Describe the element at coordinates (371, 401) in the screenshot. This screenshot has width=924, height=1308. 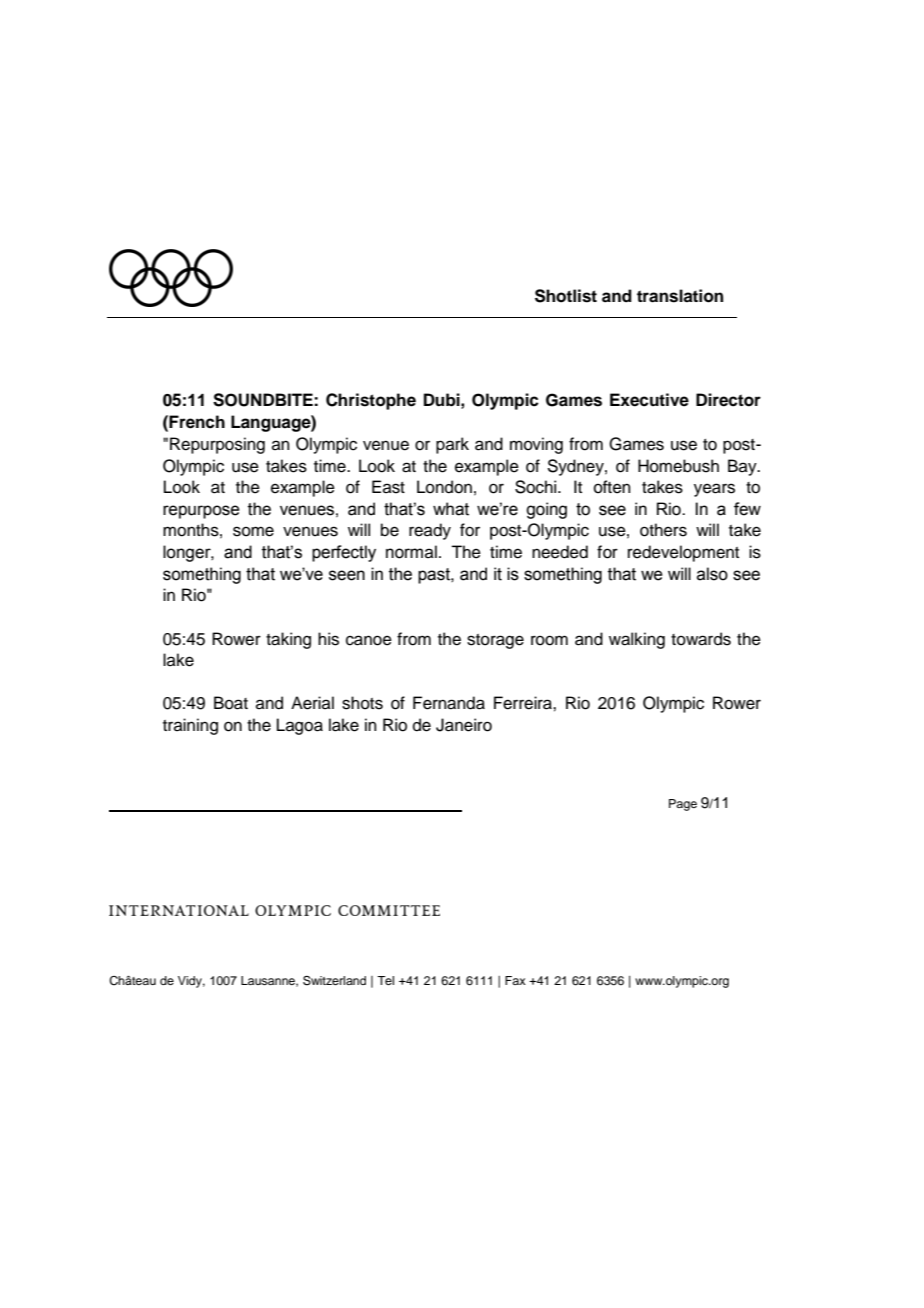
I see `Christophe` at that location.
